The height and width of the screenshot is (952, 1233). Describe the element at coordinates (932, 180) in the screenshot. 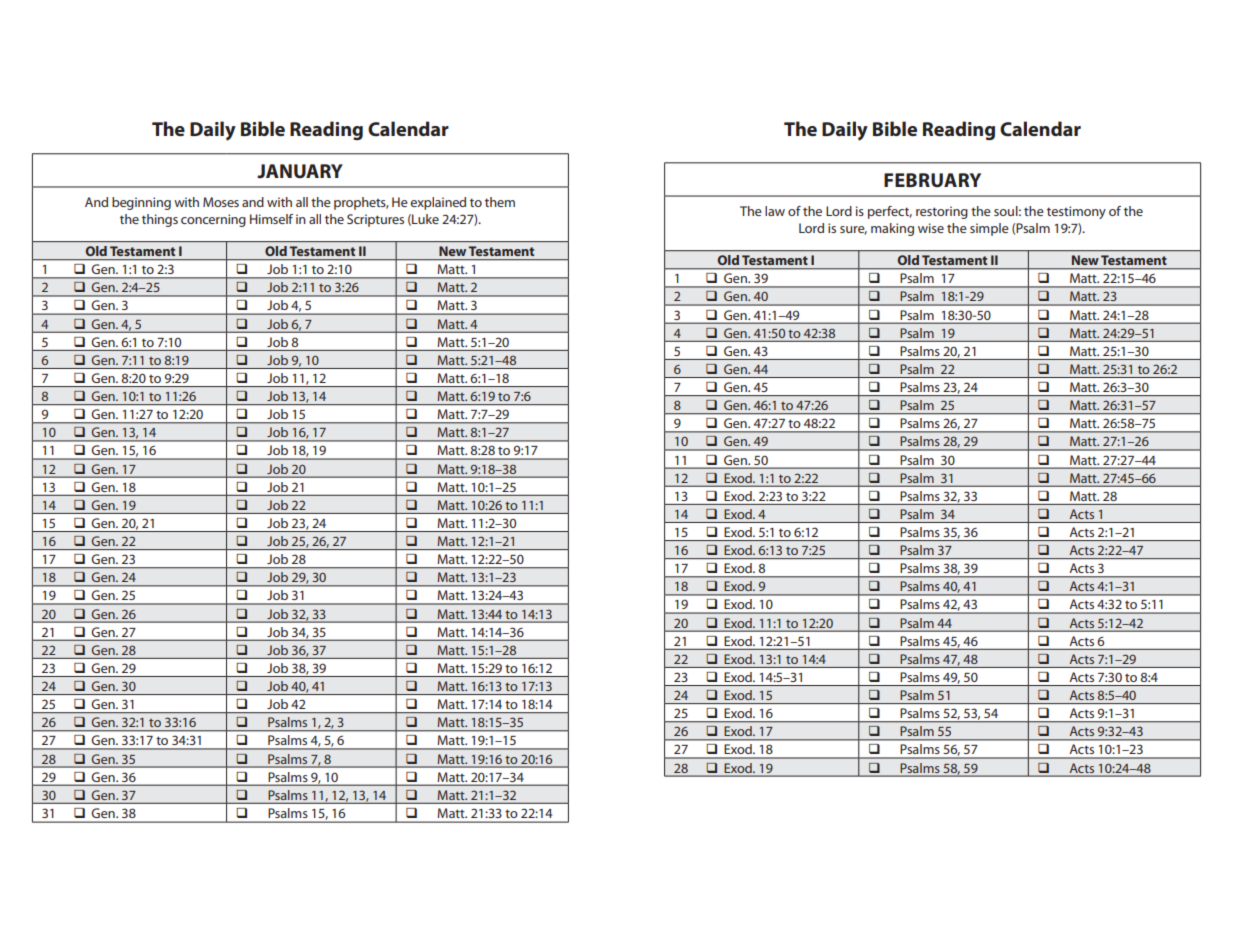

I see `FEBRUARY` at that location.
